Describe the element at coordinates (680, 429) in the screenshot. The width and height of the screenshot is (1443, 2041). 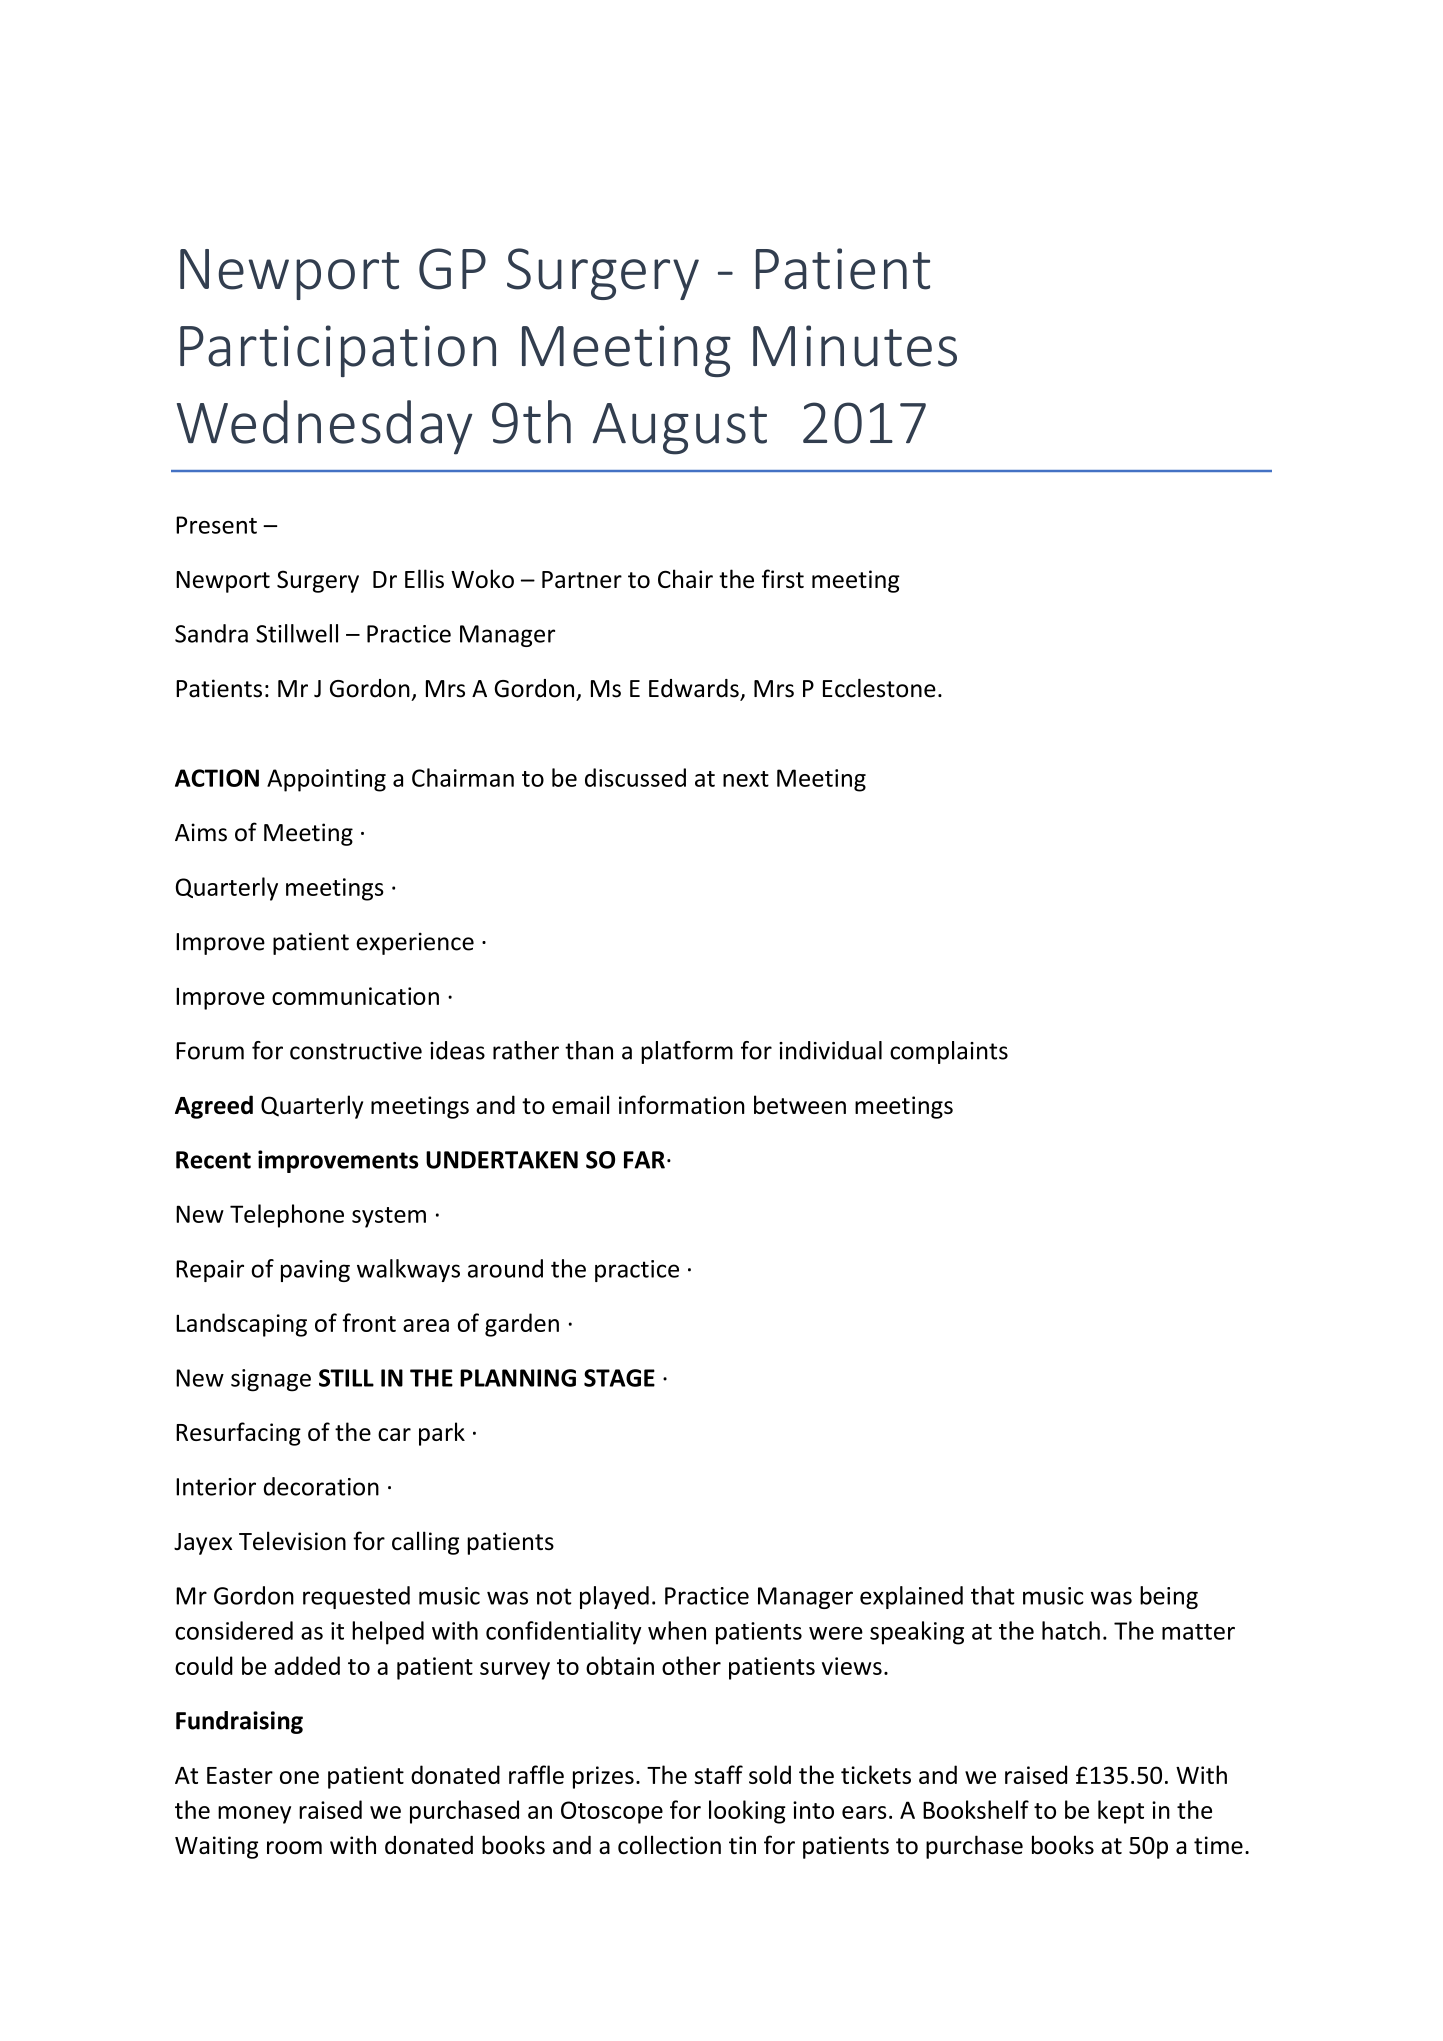
I see `August` at that location.
